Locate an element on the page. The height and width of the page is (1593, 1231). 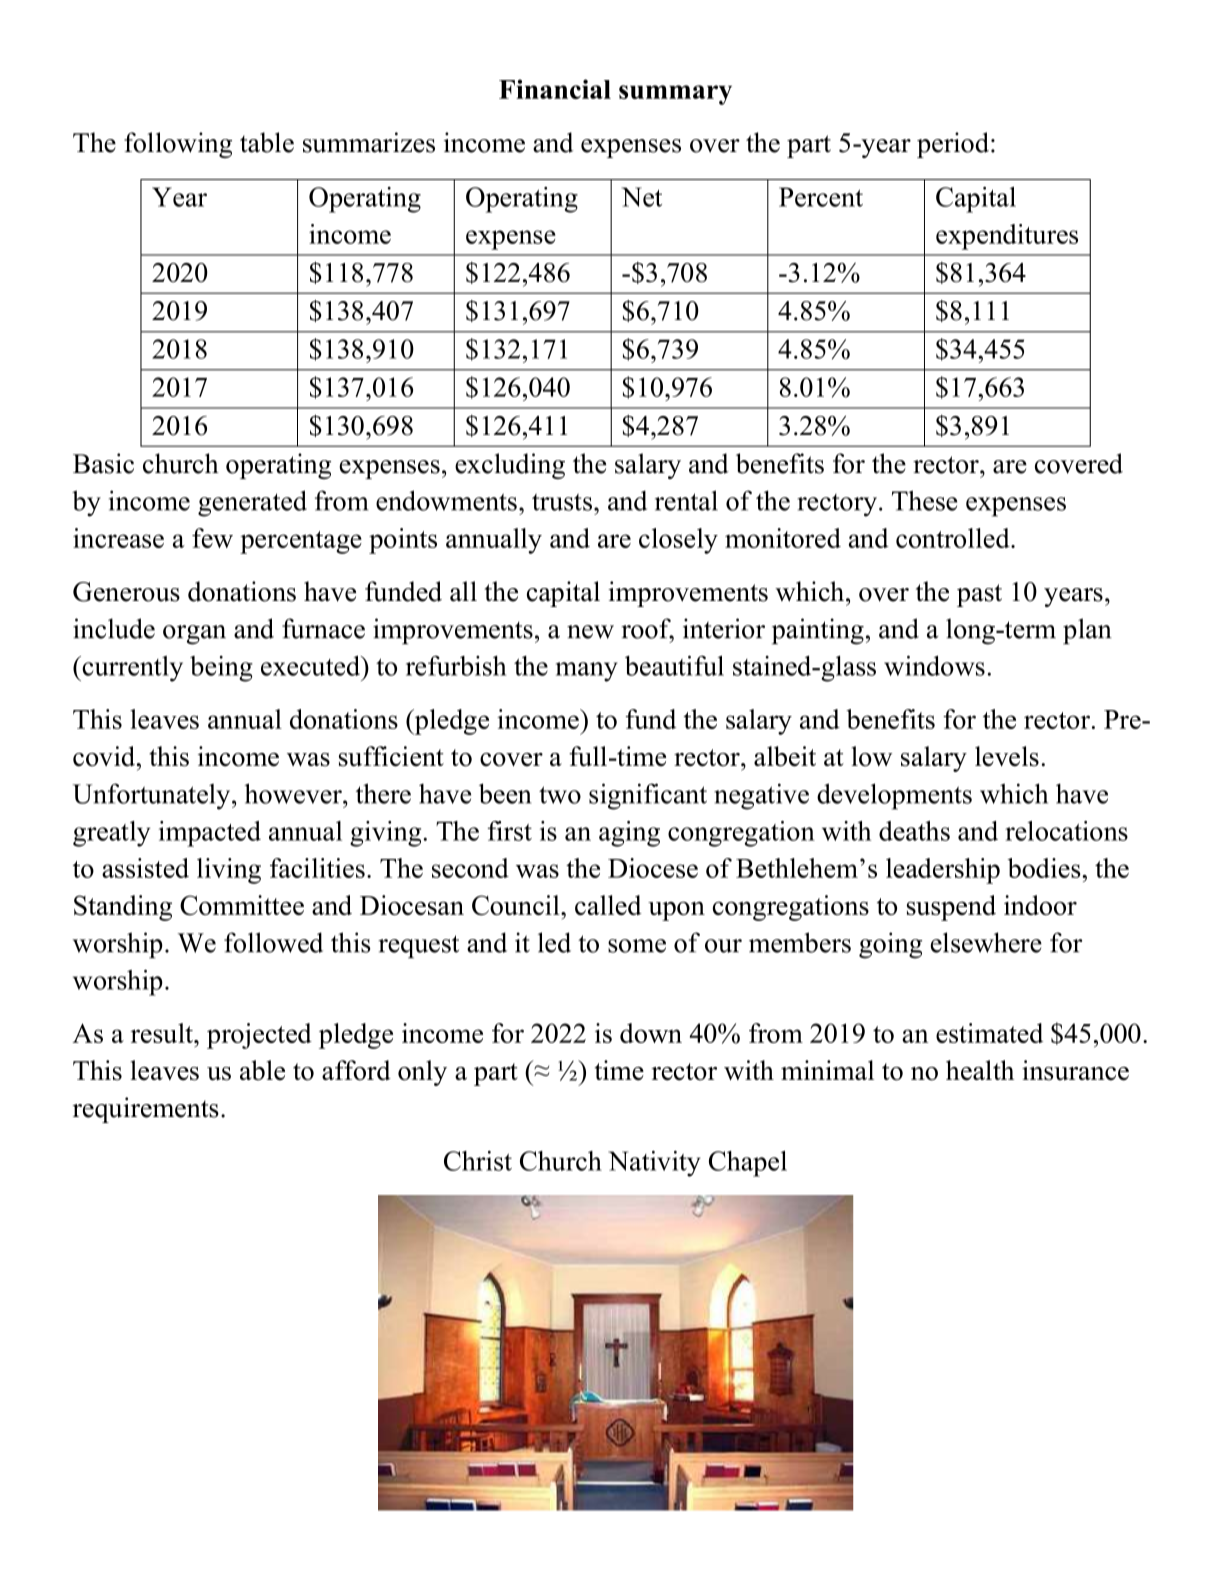
requirements is located at coordinates (146, 1110).
